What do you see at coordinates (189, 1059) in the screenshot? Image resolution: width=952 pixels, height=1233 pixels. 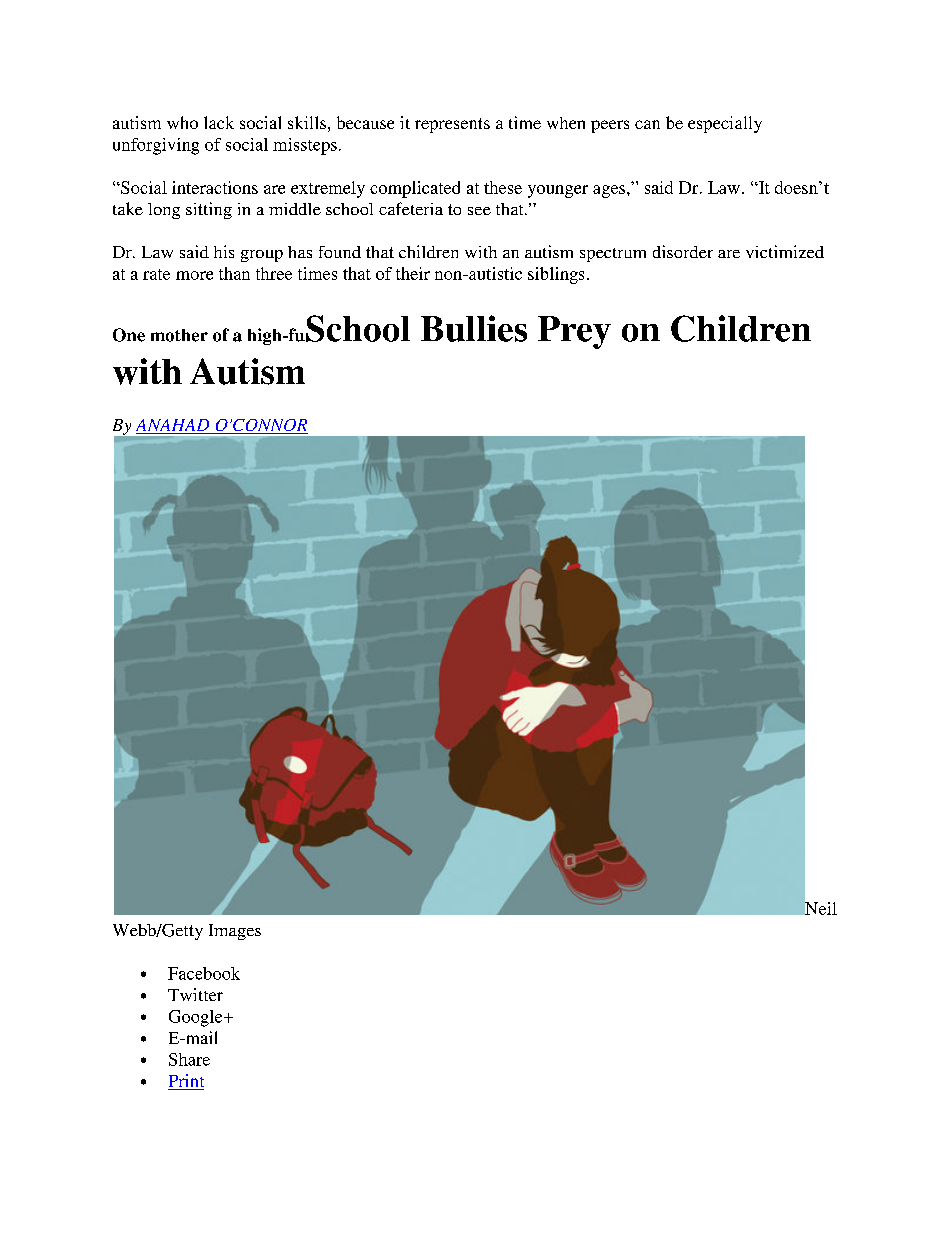 I see `Share` at bounding box center [189, 1059].
